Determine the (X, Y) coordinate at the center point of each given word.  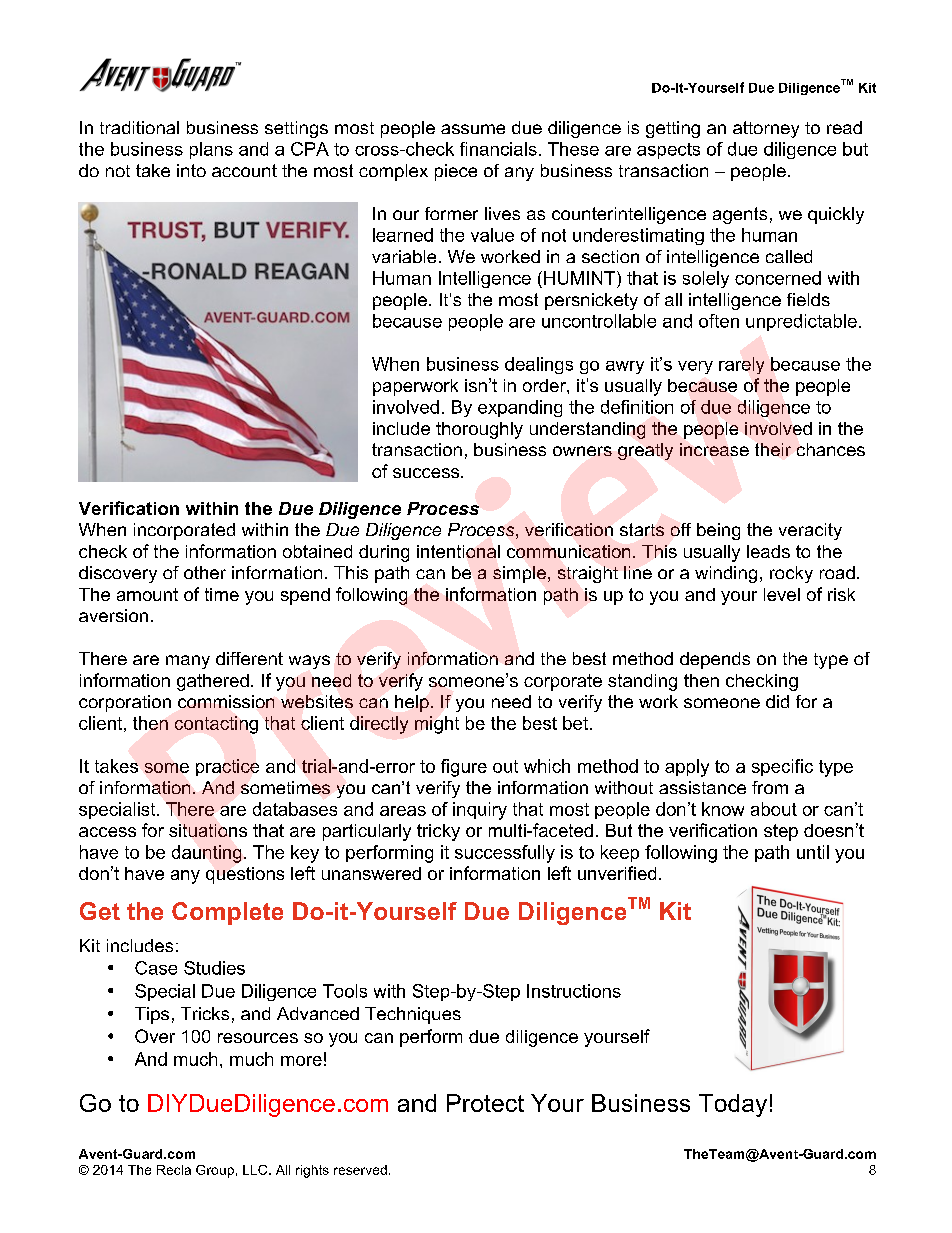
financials (498, 149)
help (412, 703)
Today (733, 1105)
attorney (766, 129)
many (188, 662)
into (191, 170)
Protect (485, 1103)
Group (215, 1171)
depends (715, 660)
